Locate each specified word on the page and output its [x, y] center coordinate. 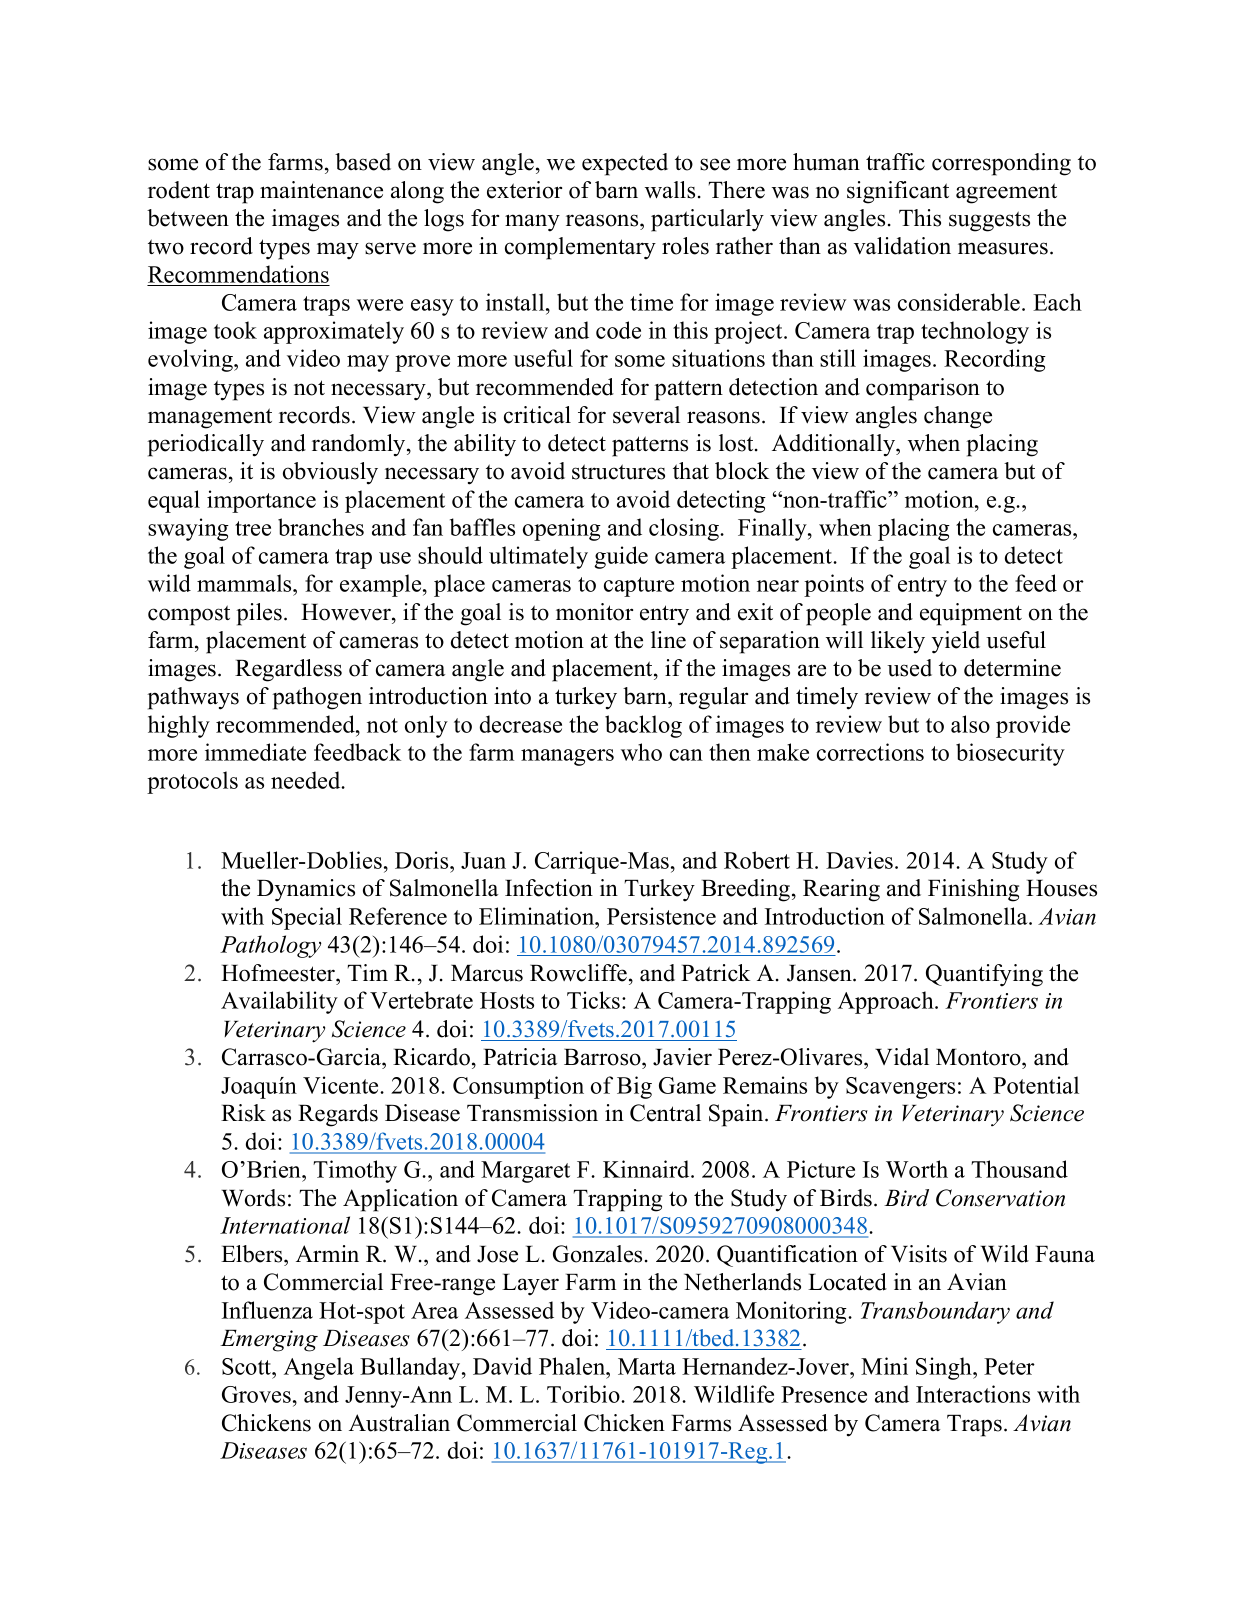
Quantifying [984, 975]
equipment [971, 614]
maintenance [321, 190]
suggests [989, 221]
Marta [647, 1366]
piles [259, 614]
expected [625, 164]
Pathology [270, 946]
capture [639, 587]
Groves [256, 1394]
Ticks [595, 1000]
